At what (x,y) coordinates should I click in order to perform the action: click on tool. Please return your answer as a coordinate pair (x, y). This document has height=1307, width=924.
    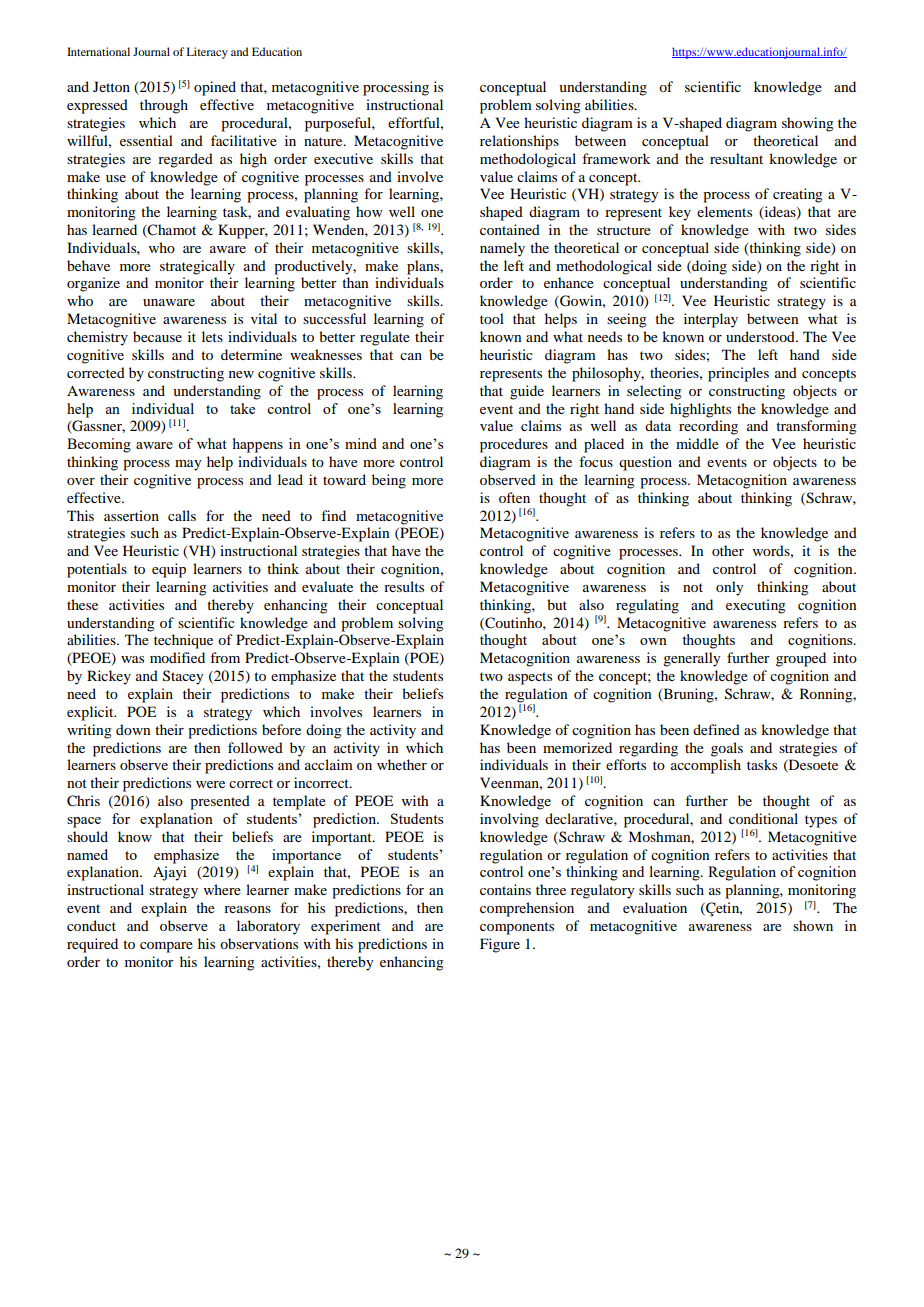
    Looking at the image, I should click on (492, 318).
